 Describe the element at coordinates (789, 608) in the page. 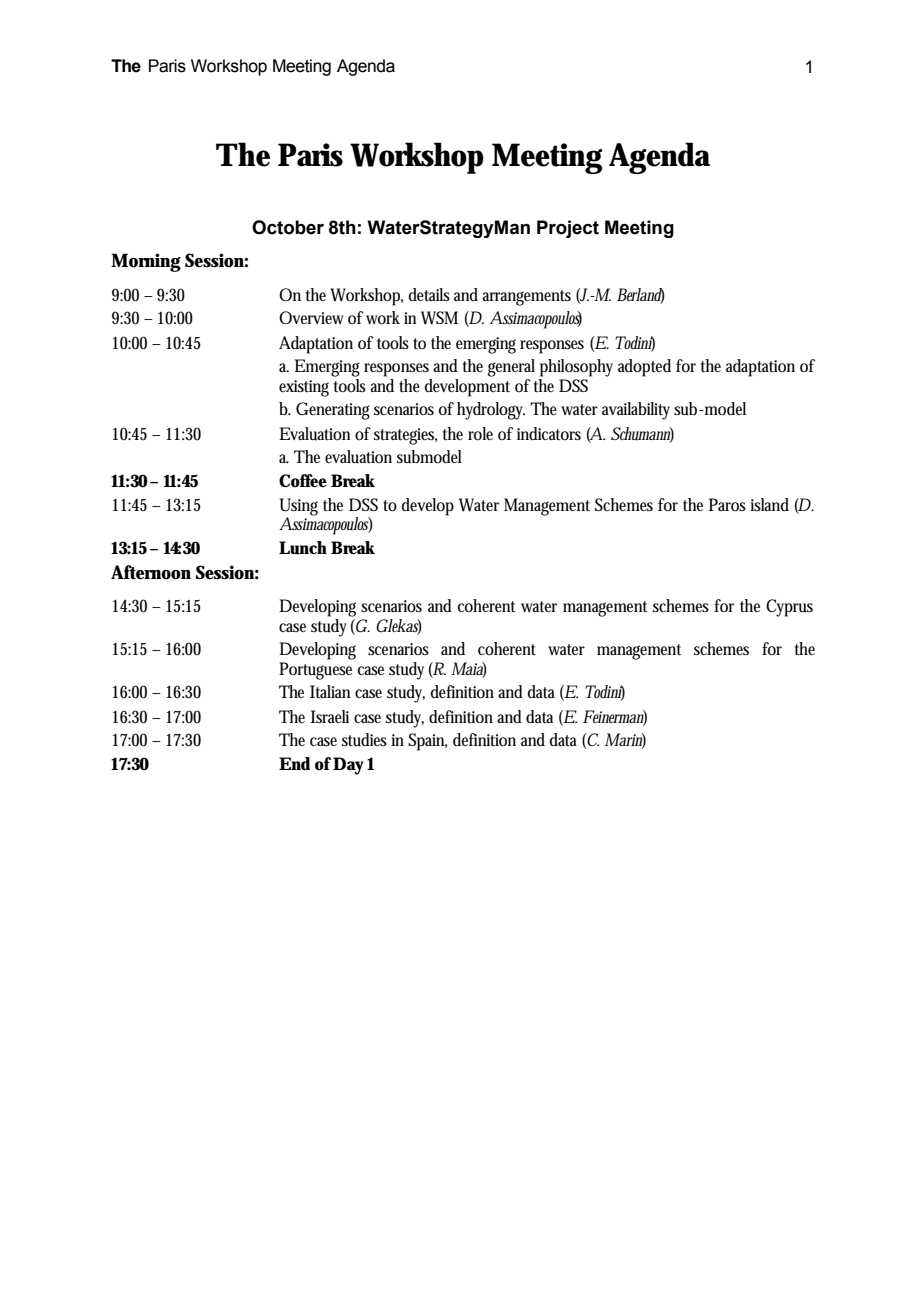

I see `Cyprus` at that location.
